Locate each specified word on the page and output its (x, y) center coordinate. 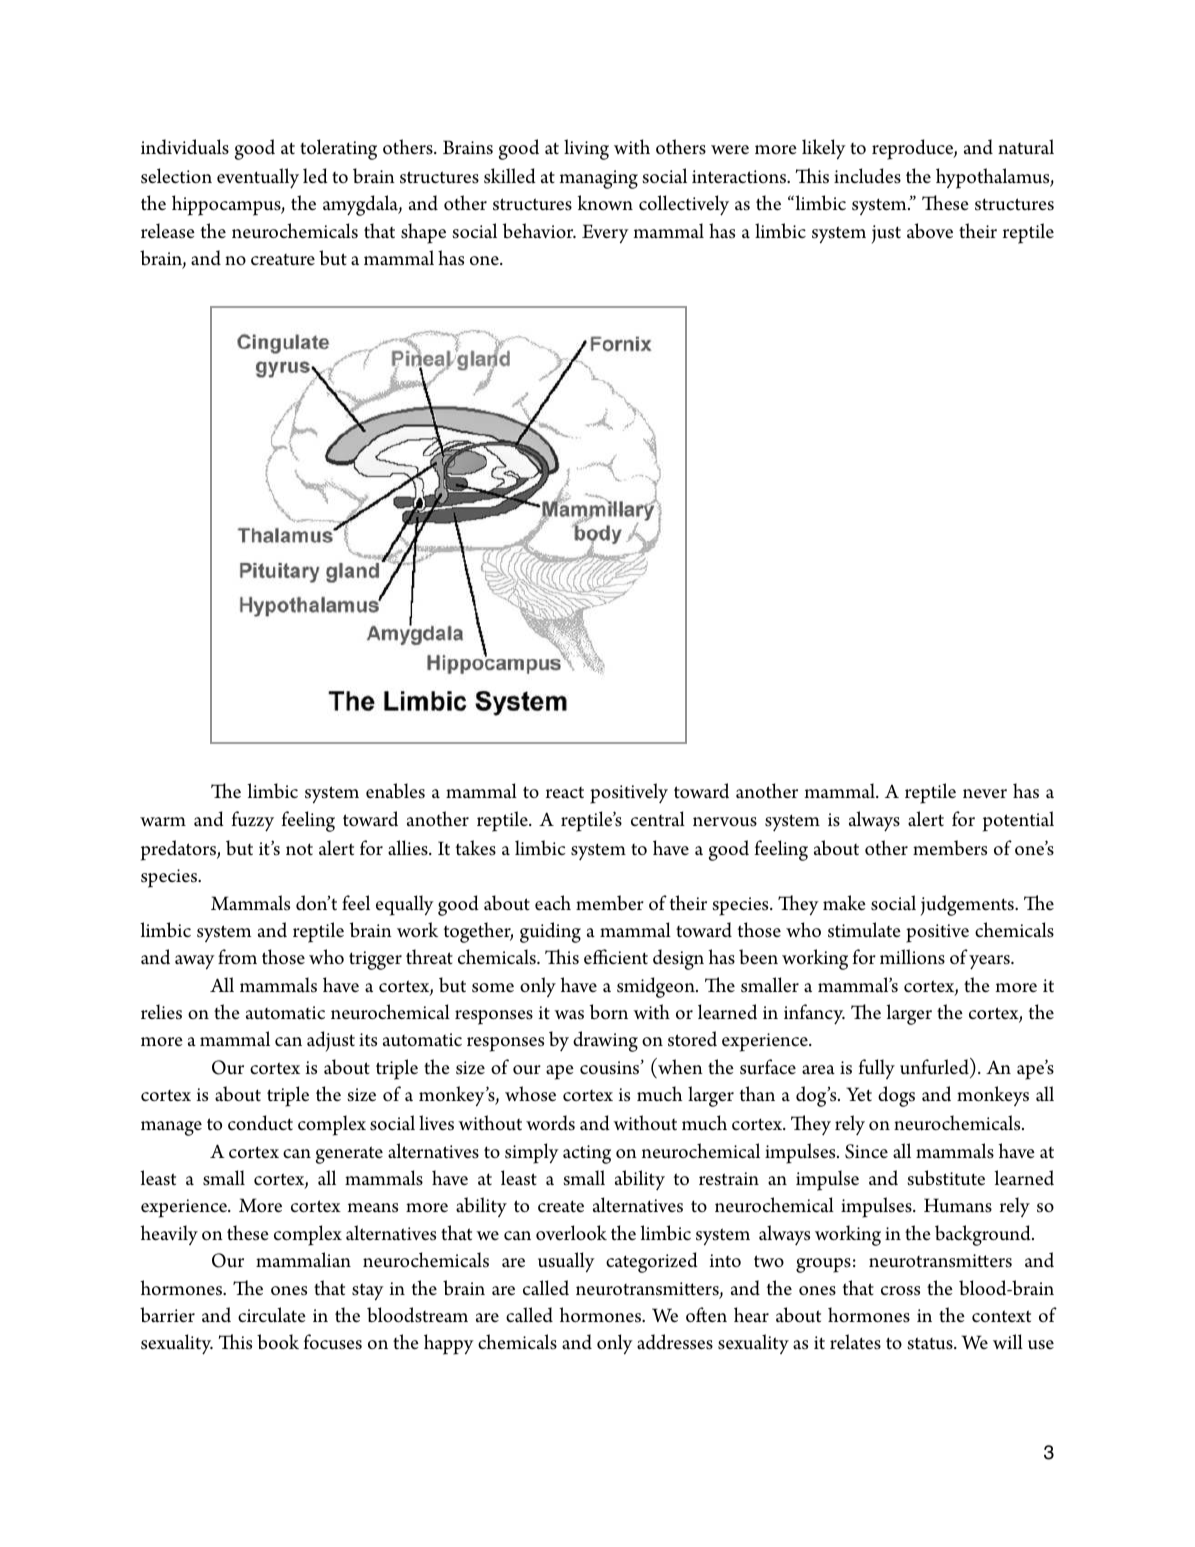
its (368, 1040)
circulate (272, 1315)
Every (605, 234)
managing (599, 179)
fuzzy (253, 821)
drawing (605, 1041)
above (930, 231)
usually (566, 1262)
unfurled (935, 1066)
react (565, 793)
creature (283, 260)
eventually (258, 178)
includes (867, 176)
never (985, 794)
